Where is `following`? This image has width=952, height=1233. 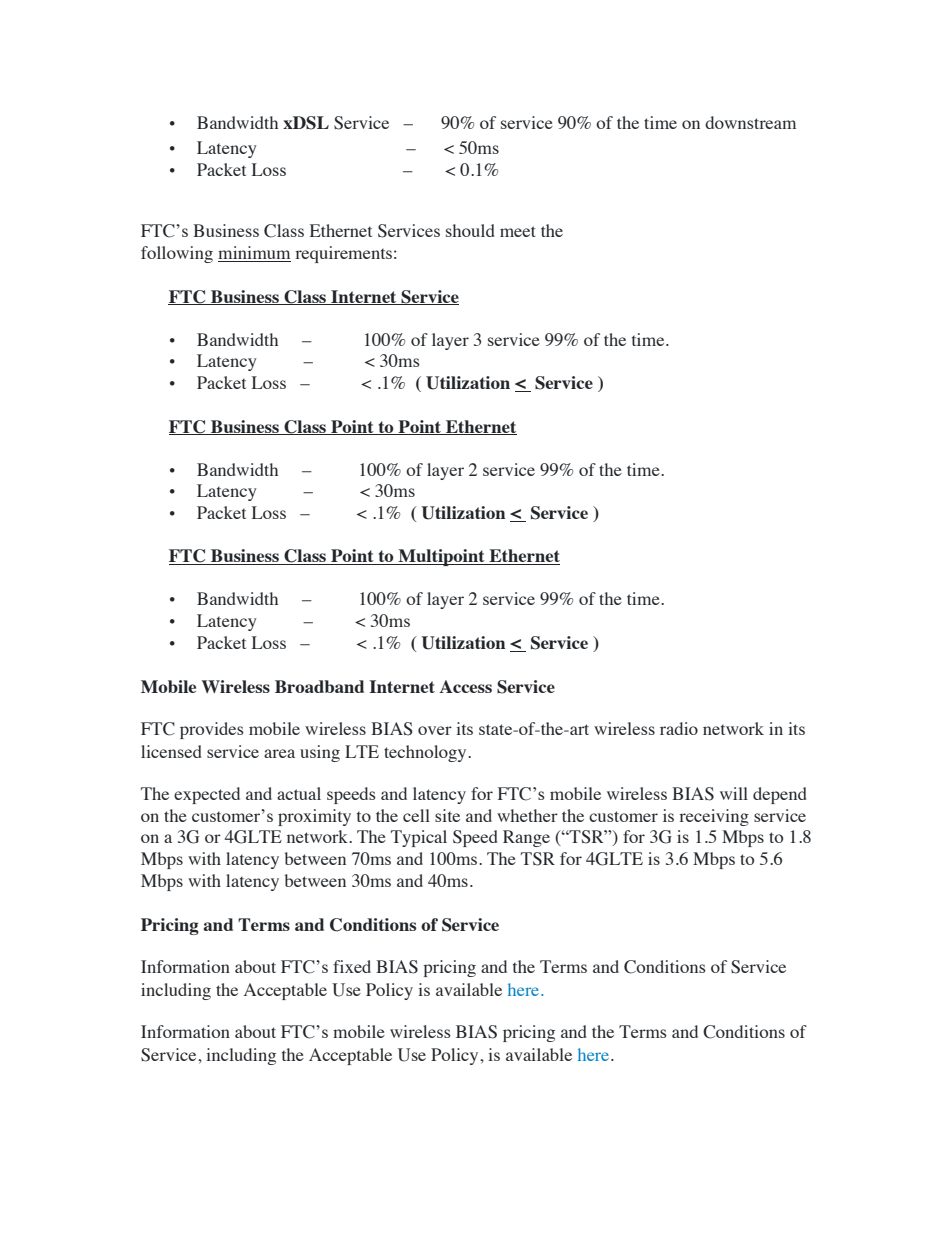
following is located at coordinates (177, 254).
